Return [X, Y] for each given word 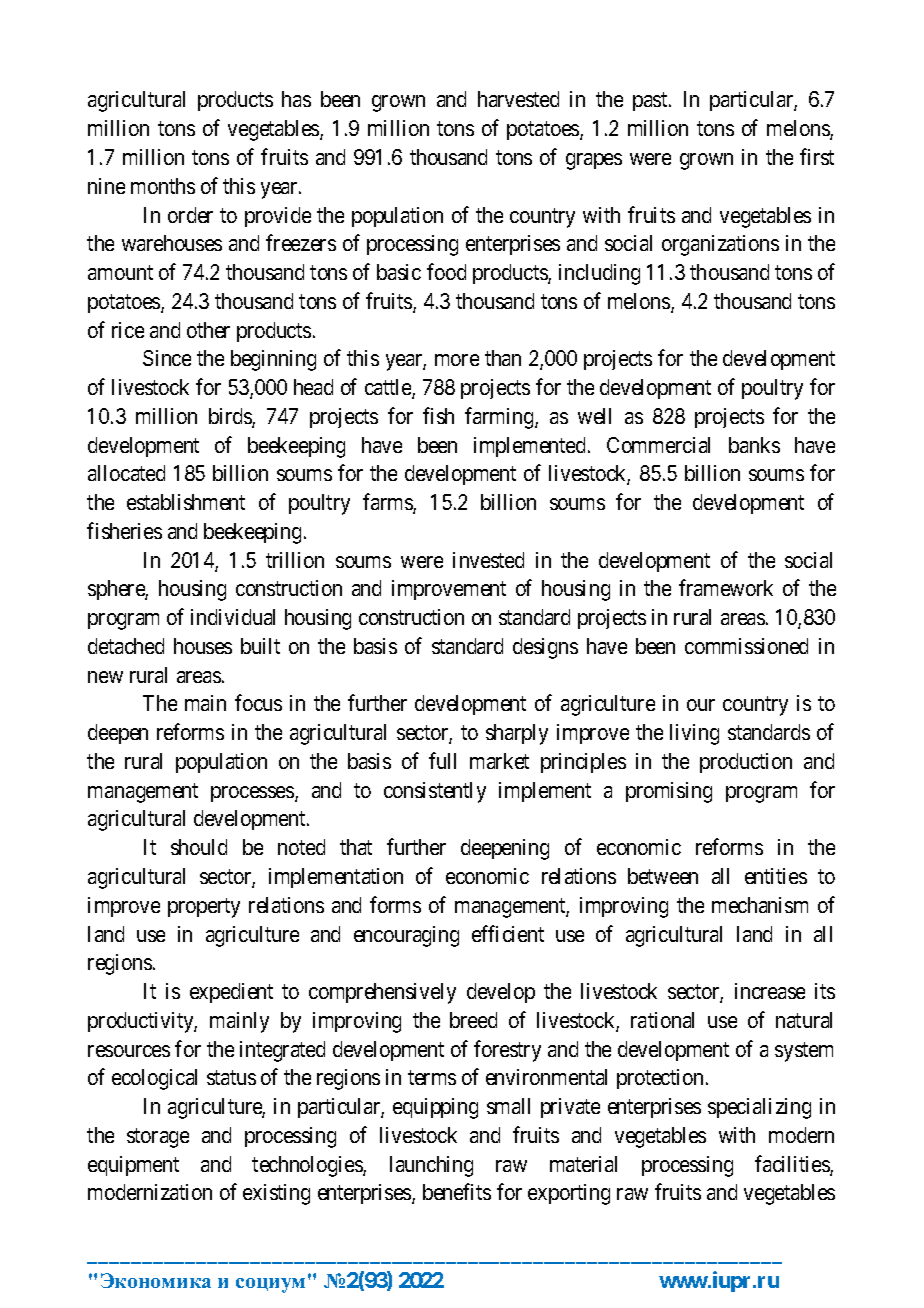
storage [158, 1138]
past [651, 102]
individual [233, 617]
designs [545, 648]
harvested [518, 99]
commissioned [746, 646]
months [163, 186]
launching [431, 1166]
